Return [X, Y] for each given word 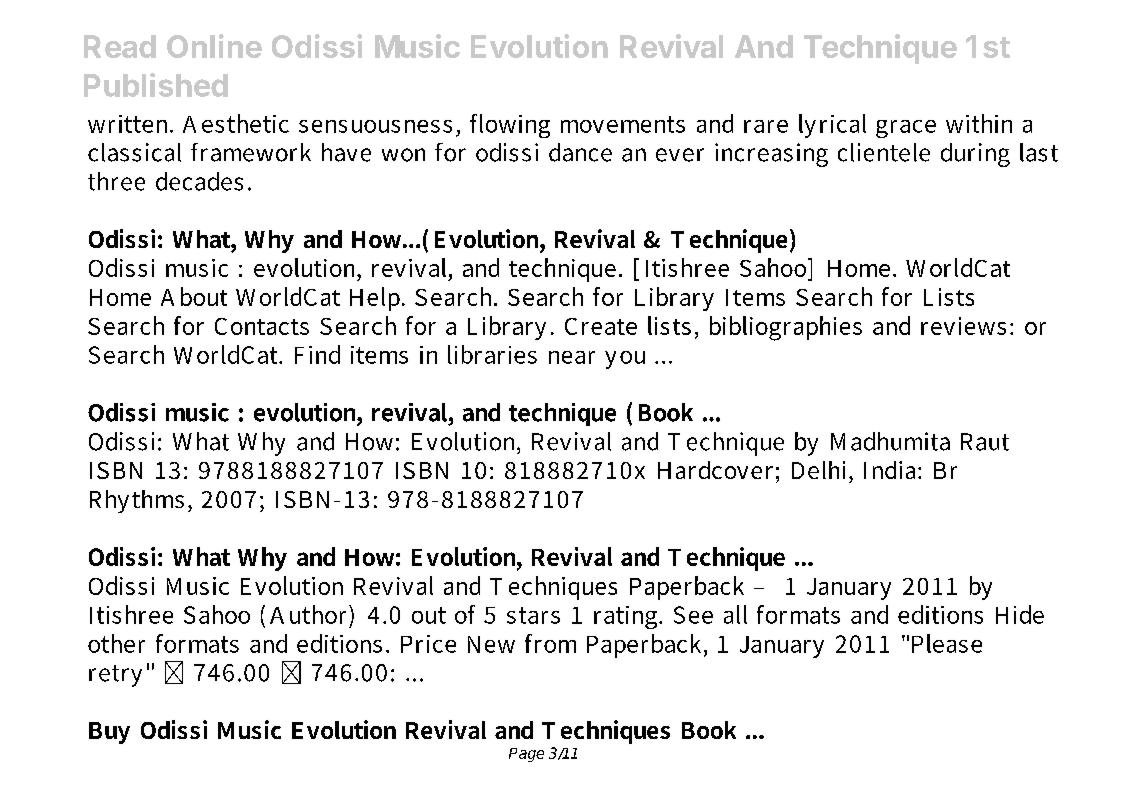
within [979, 123]
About [194, 296]
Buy [109, 733]
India [891, 470]
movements [623, 124]
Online [214, 46]
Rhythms [137, 501]
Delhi [821, 470]
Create [601, 326]
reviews [963, 326]
